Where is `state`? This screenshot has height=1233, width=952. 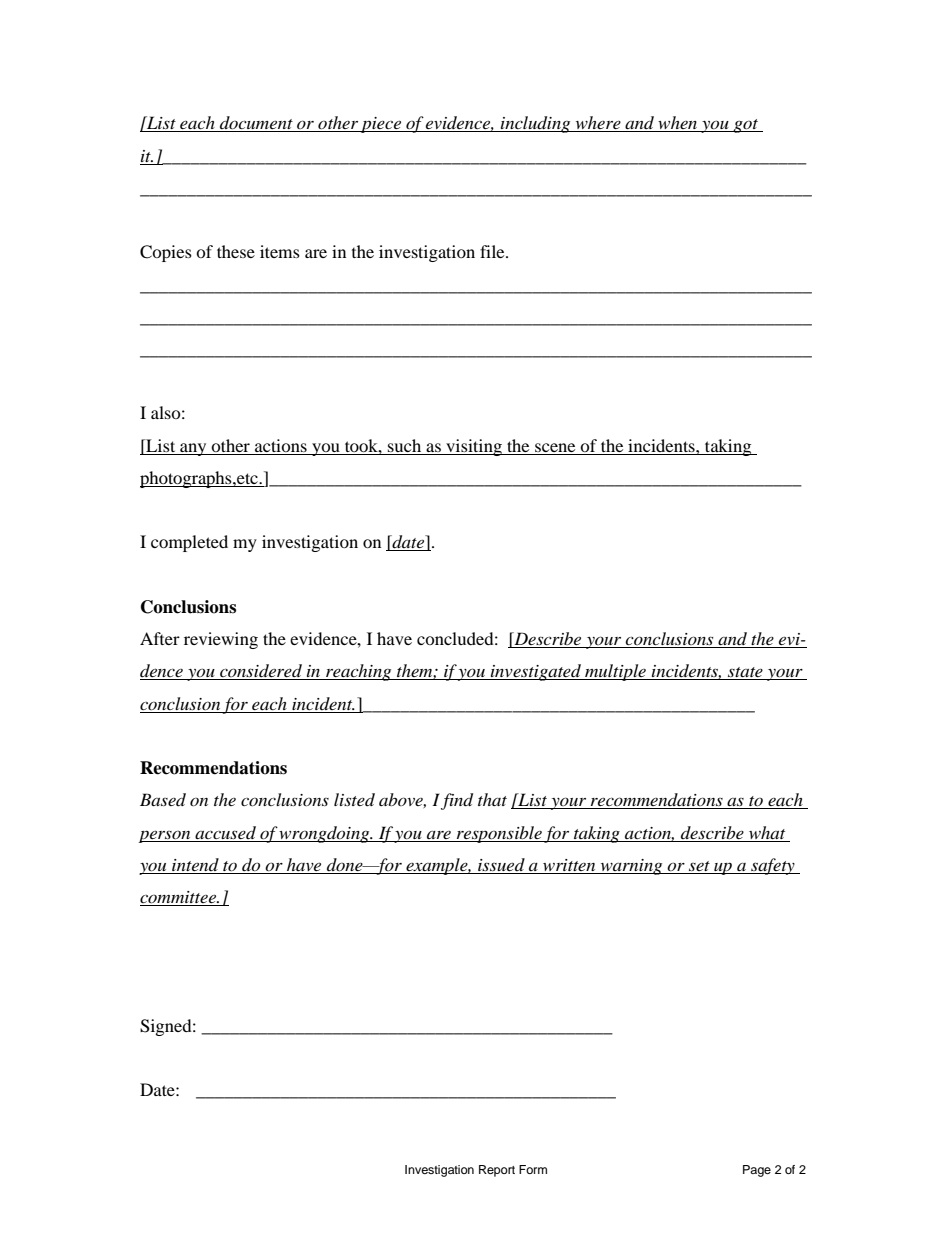
state is located at coordinates (745, 673).
